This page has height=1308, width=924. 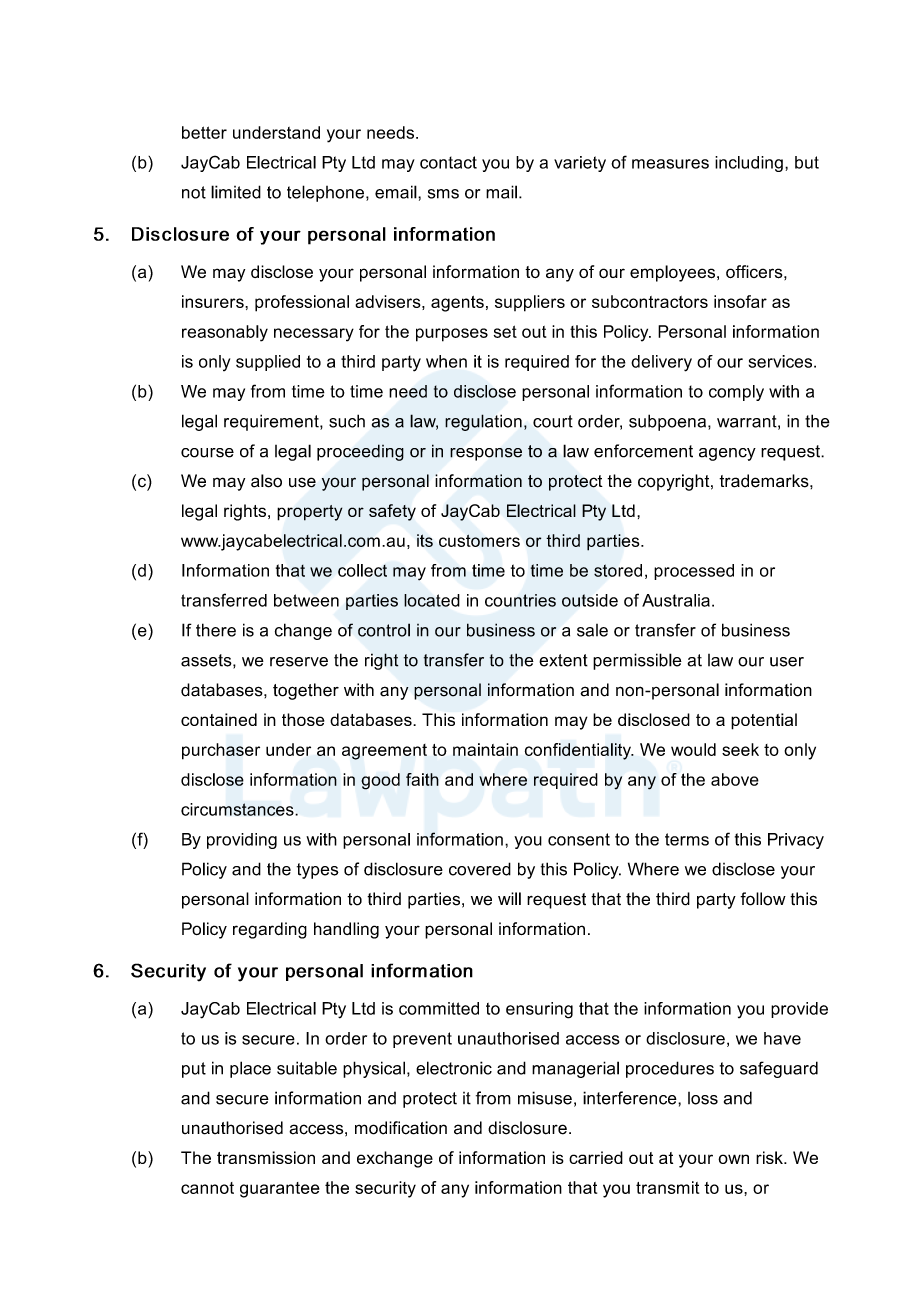 What do you see at coordinates (749, 164) in the page?
I see `including` at bounding box center [749, 164].
